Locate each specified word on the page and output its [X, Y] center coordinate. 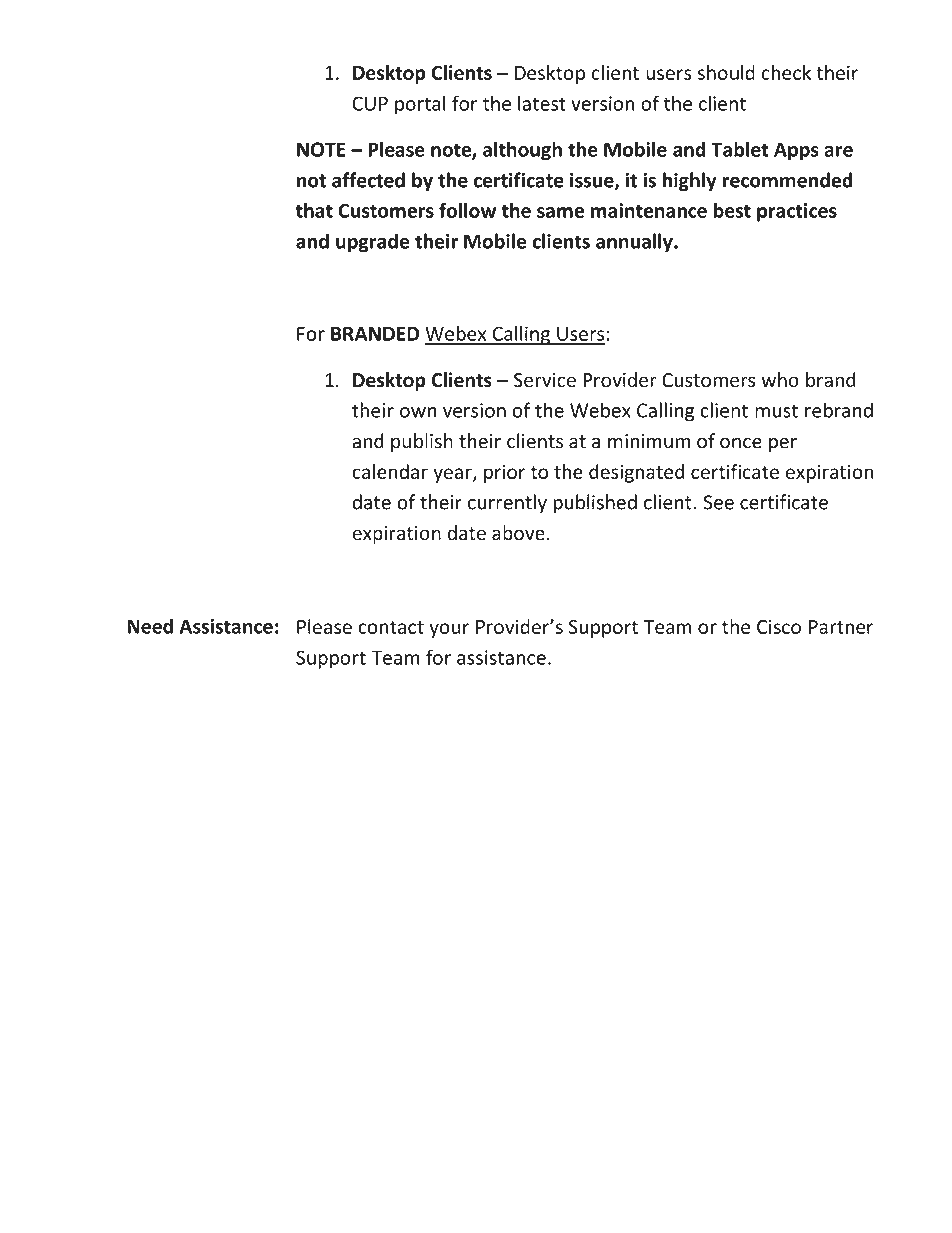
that [314, 210]
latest [542, 103]
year [453, 475]
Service [545, 380]
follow [467, 210]
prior [504, 473]
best [732, 210]
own [418, 412]
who [780, 380]
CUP [370, 103]
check [786, 72]
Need [150, 626]
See [718, 502]
